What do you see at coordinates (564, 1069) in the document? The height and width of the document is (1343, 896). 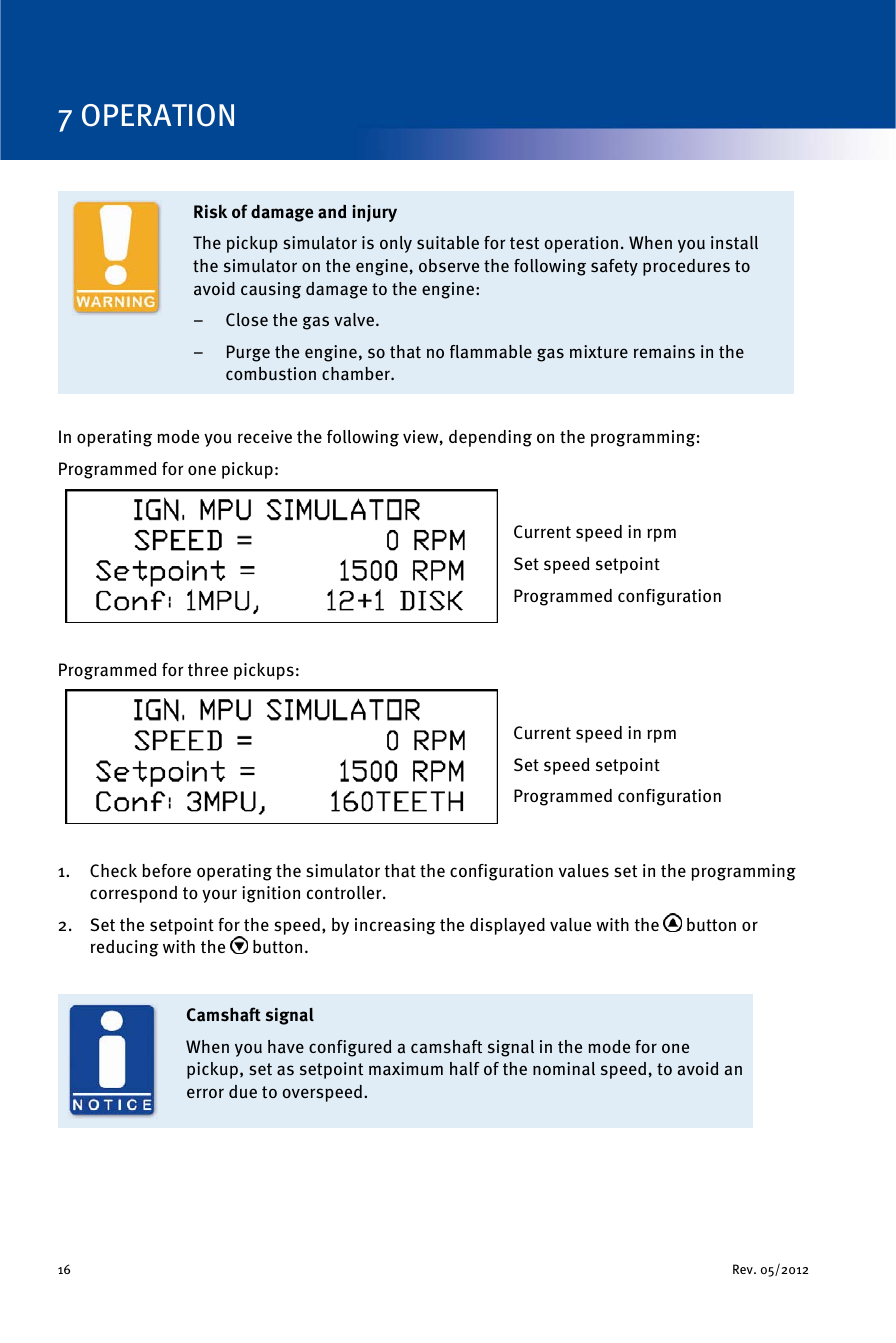 I see `nominal` at bounding box center [564, 1069].
